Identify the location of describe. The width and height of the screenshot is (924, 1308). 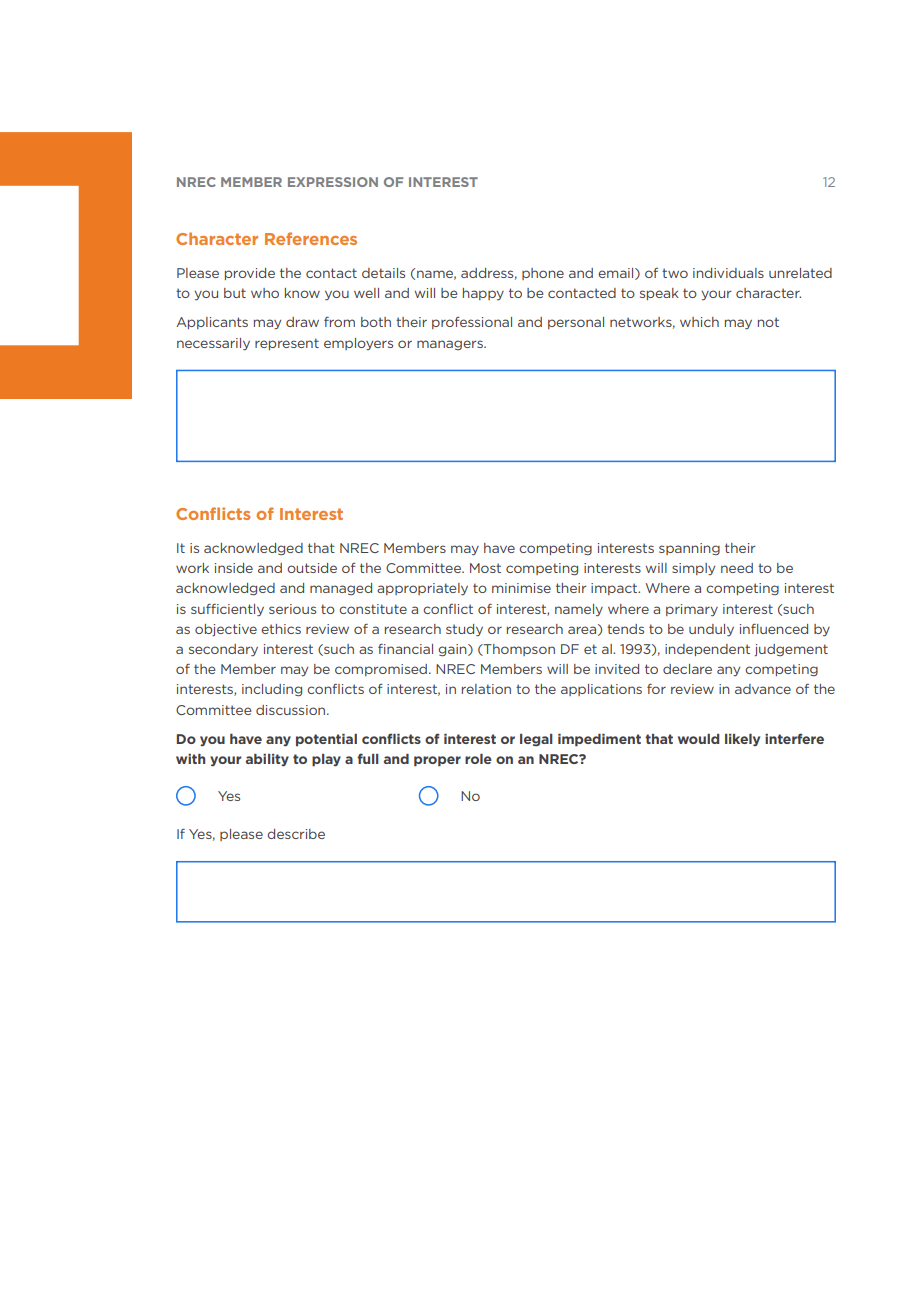
(296, 834).
